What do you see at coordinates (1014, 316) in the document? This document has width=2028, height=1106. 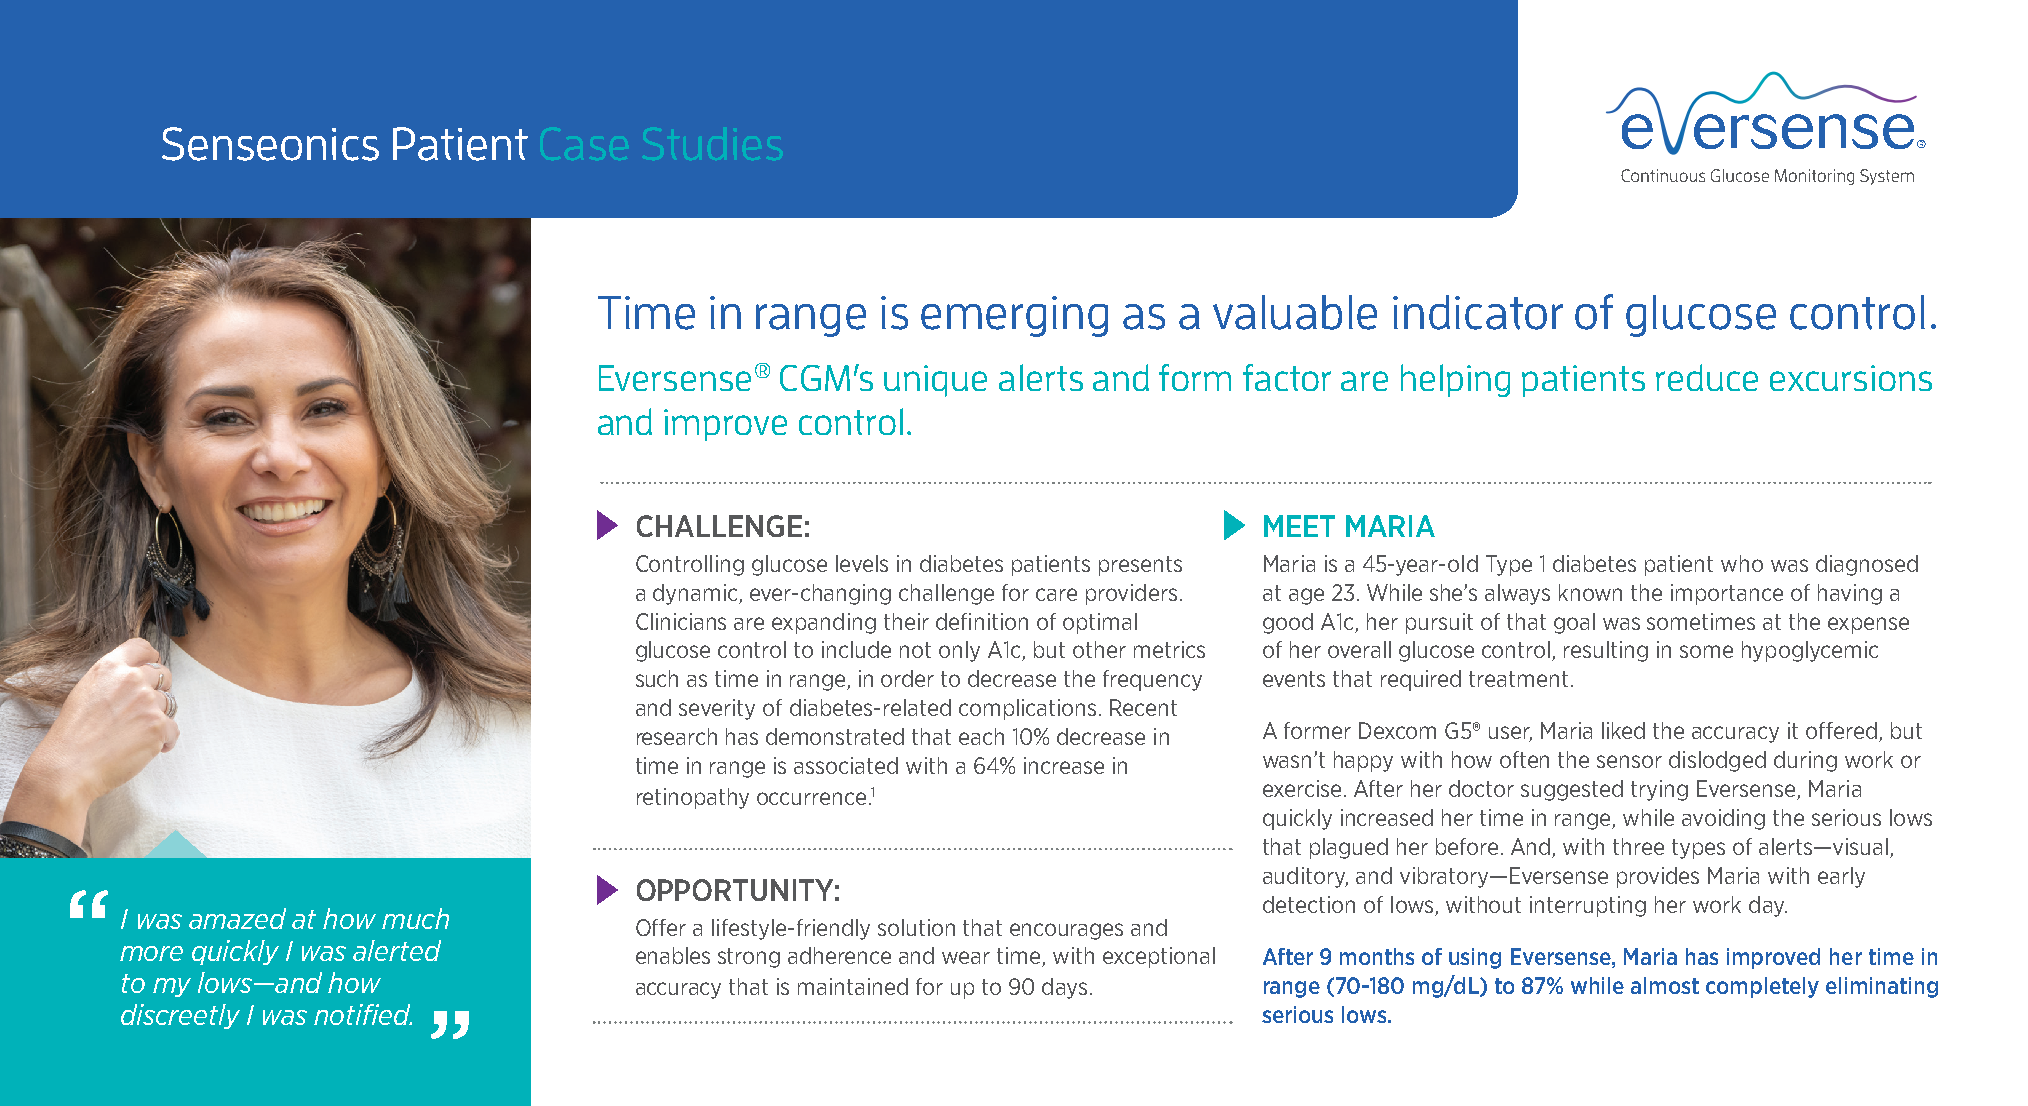 I see `emerging` at bounding box center [1014, 316].
